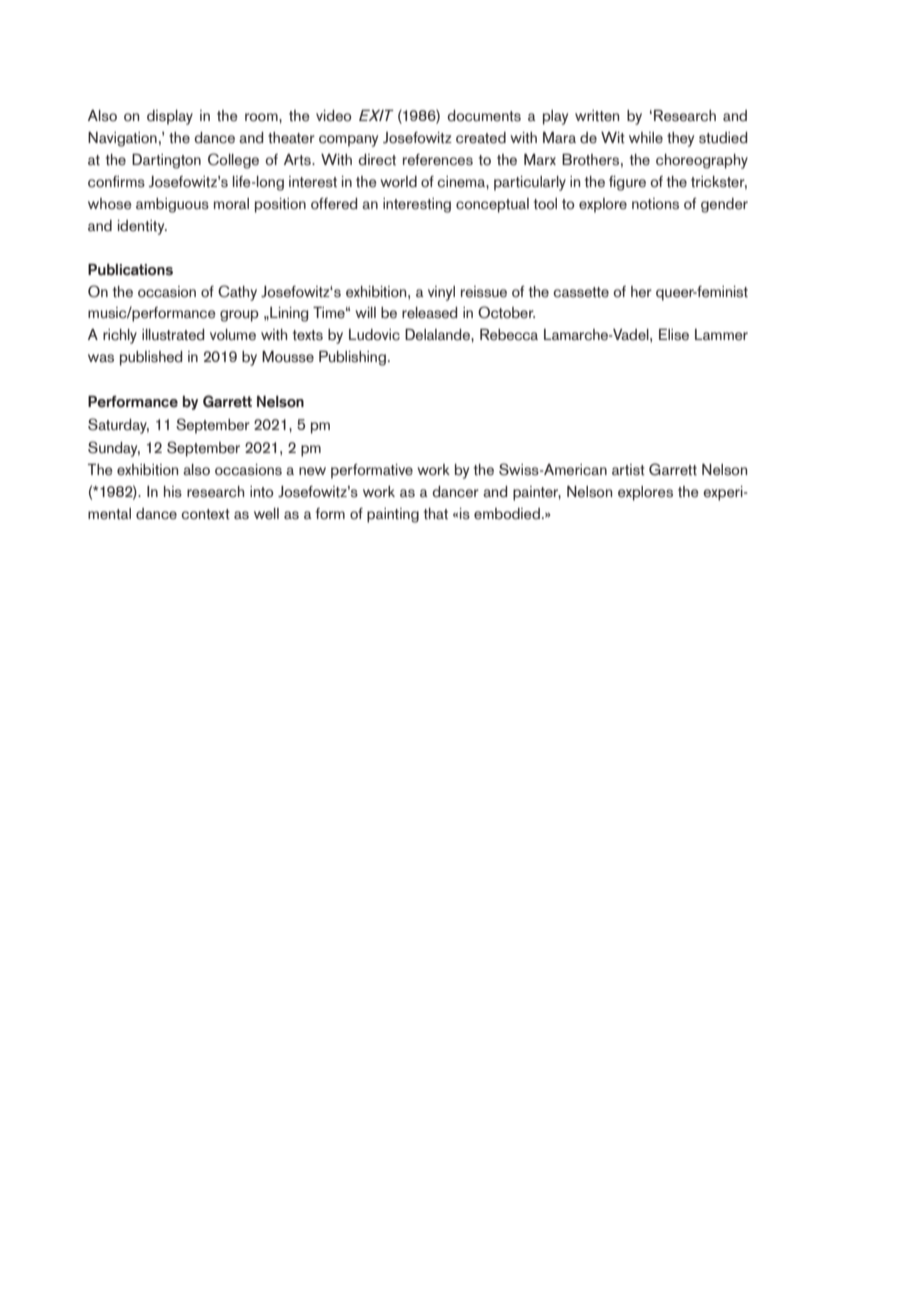  I want to click on released, so click(429, 313).
